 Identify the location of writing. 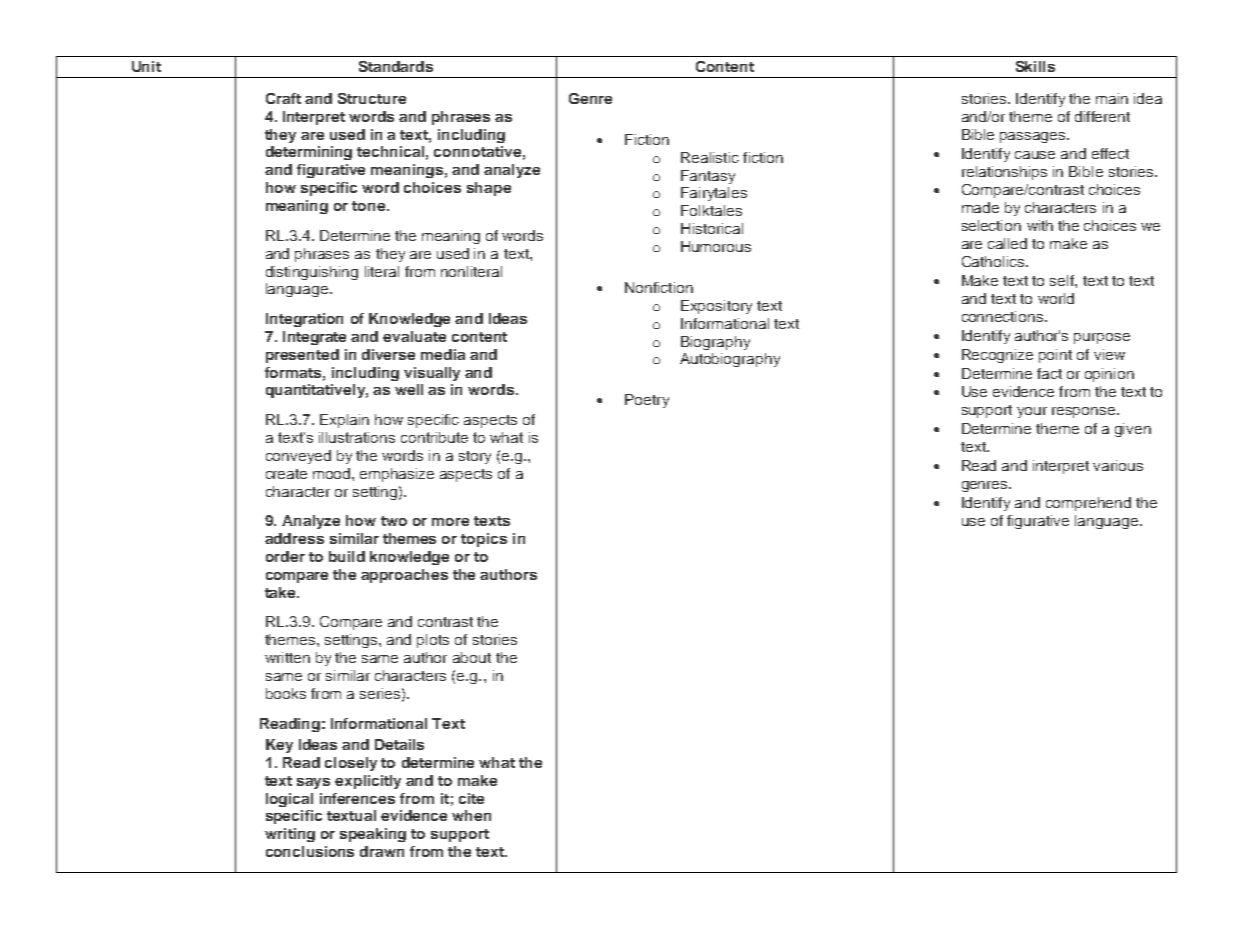
(290, 835).
